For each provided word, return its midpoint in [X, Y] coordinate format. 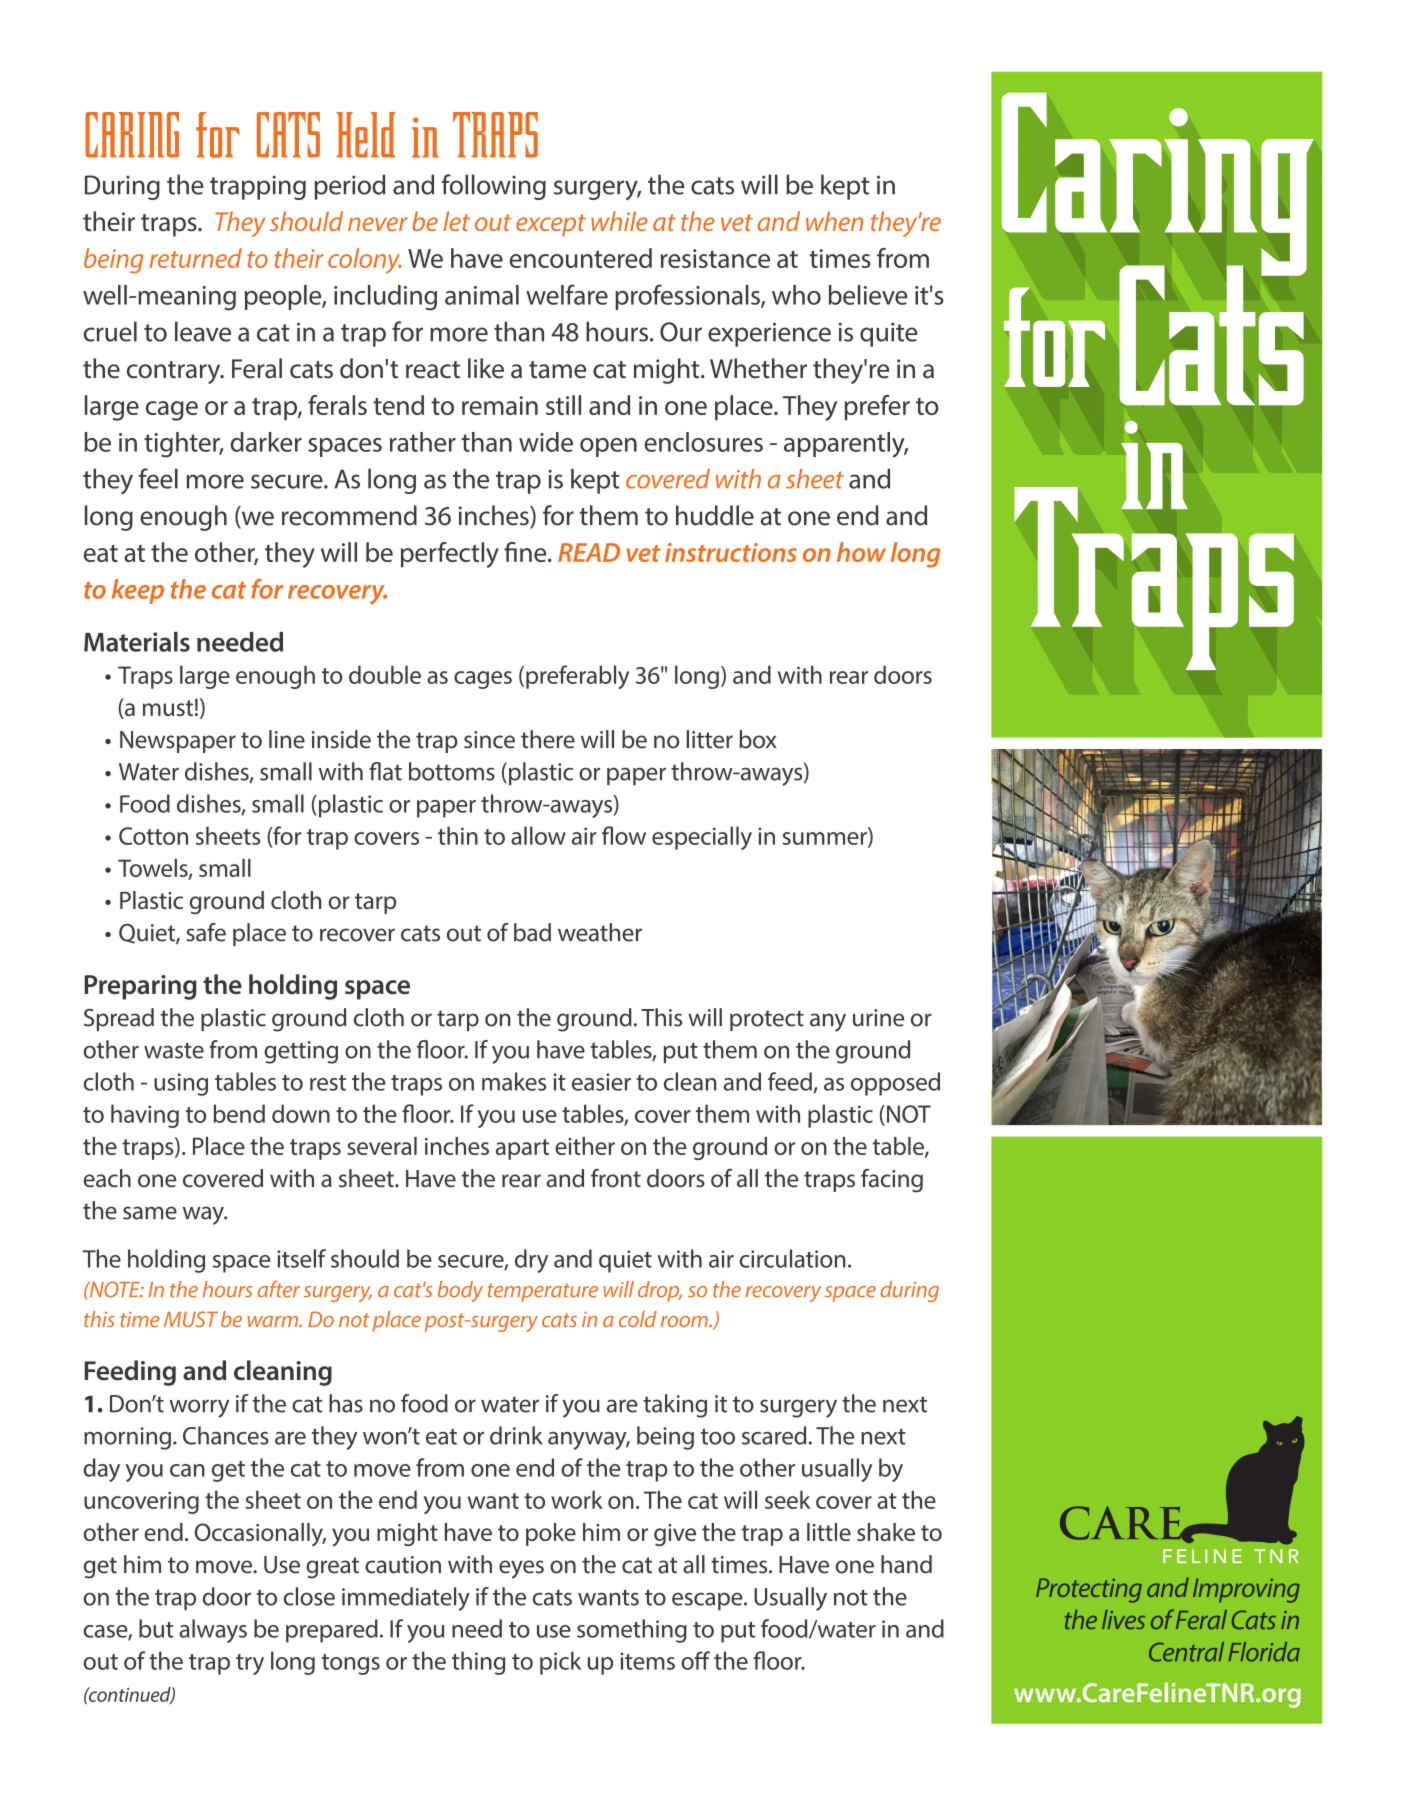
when [835, 221]
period [349, 187]
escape [708, 1601]
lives [1123, 1619]
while [619, 221]
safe [206, 932]
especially [702, 838]
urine [878, 1018]
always [213, 1631]
